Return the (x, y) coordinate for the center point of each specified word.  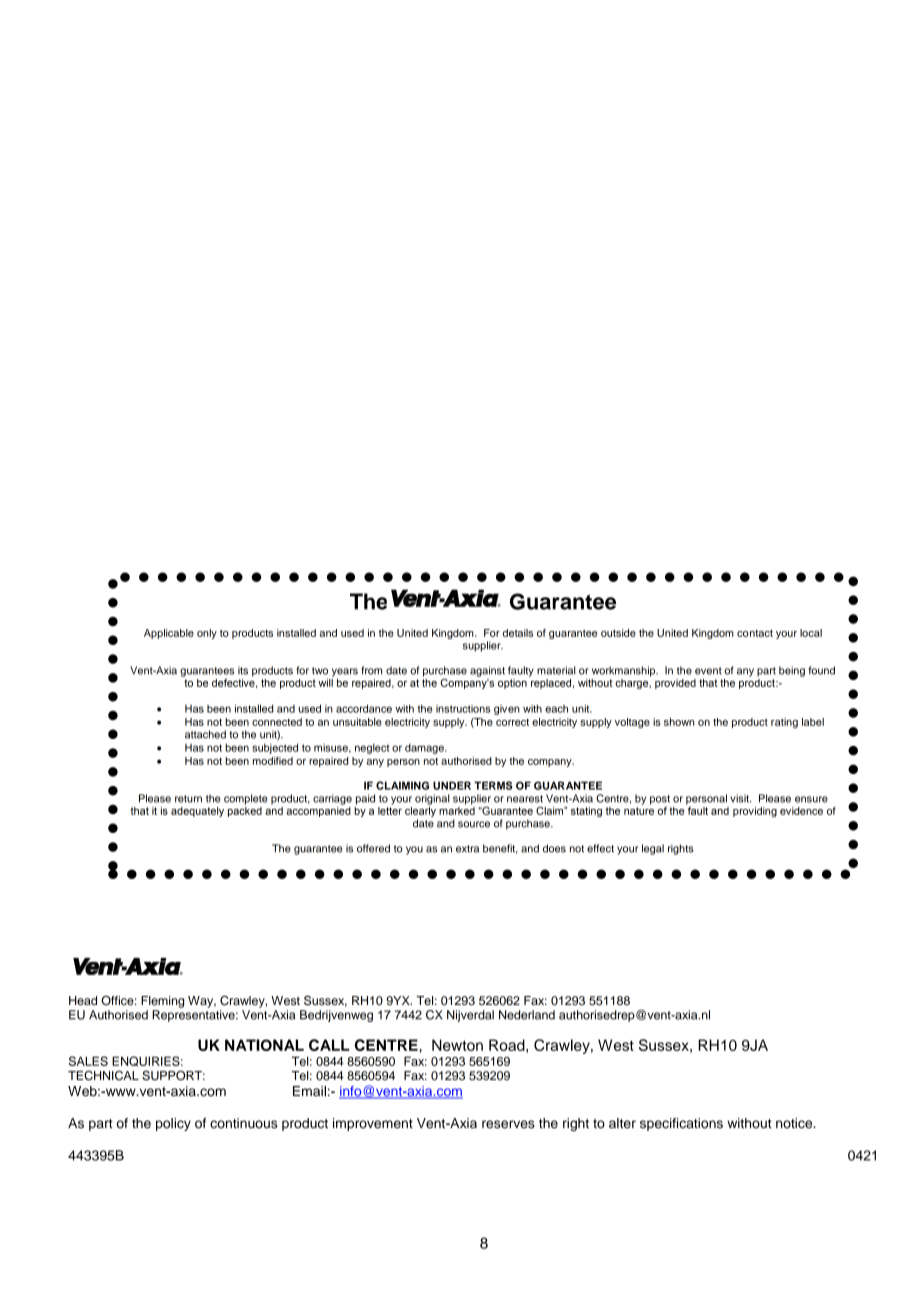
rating (784, 723)
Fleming (162, 1002)
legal (653, 849)
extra (467, 849)
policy (173, 1124)
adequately (197, 812)
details (518, 633)
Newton (457, 1045)
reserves (508, 1124)
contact (755, 633)
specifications (681, 1124)
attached (205, 734)
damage (425, 749)
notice (795, 1123)
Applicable (169, 634)
